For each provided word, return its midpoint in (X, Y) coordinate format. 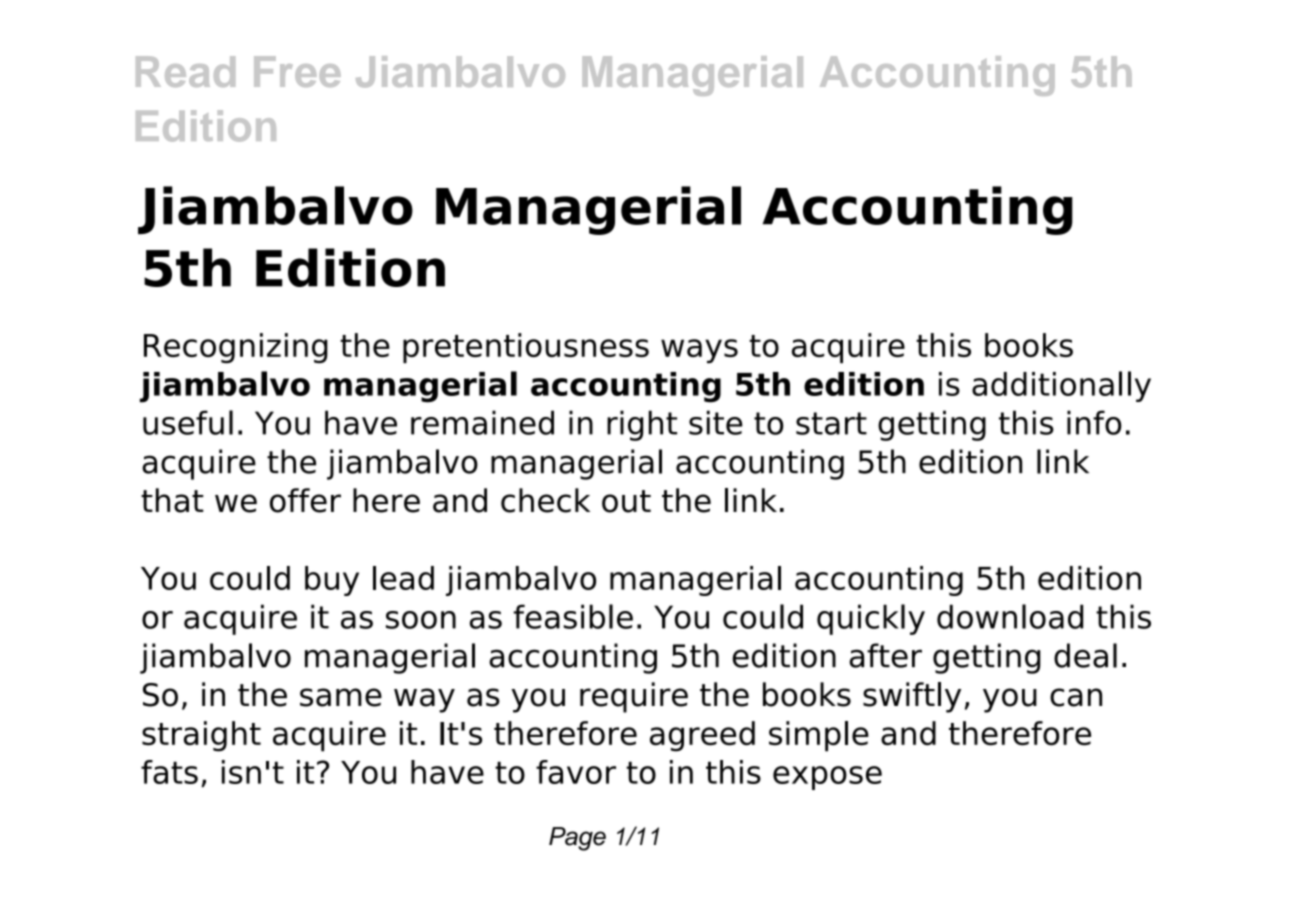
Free (297, 71)
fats (169, 772)
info (1094, 422)
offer (305, 500)
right (642, 425)
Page (577, 839)
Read (185, 71)
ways (699, 351)
